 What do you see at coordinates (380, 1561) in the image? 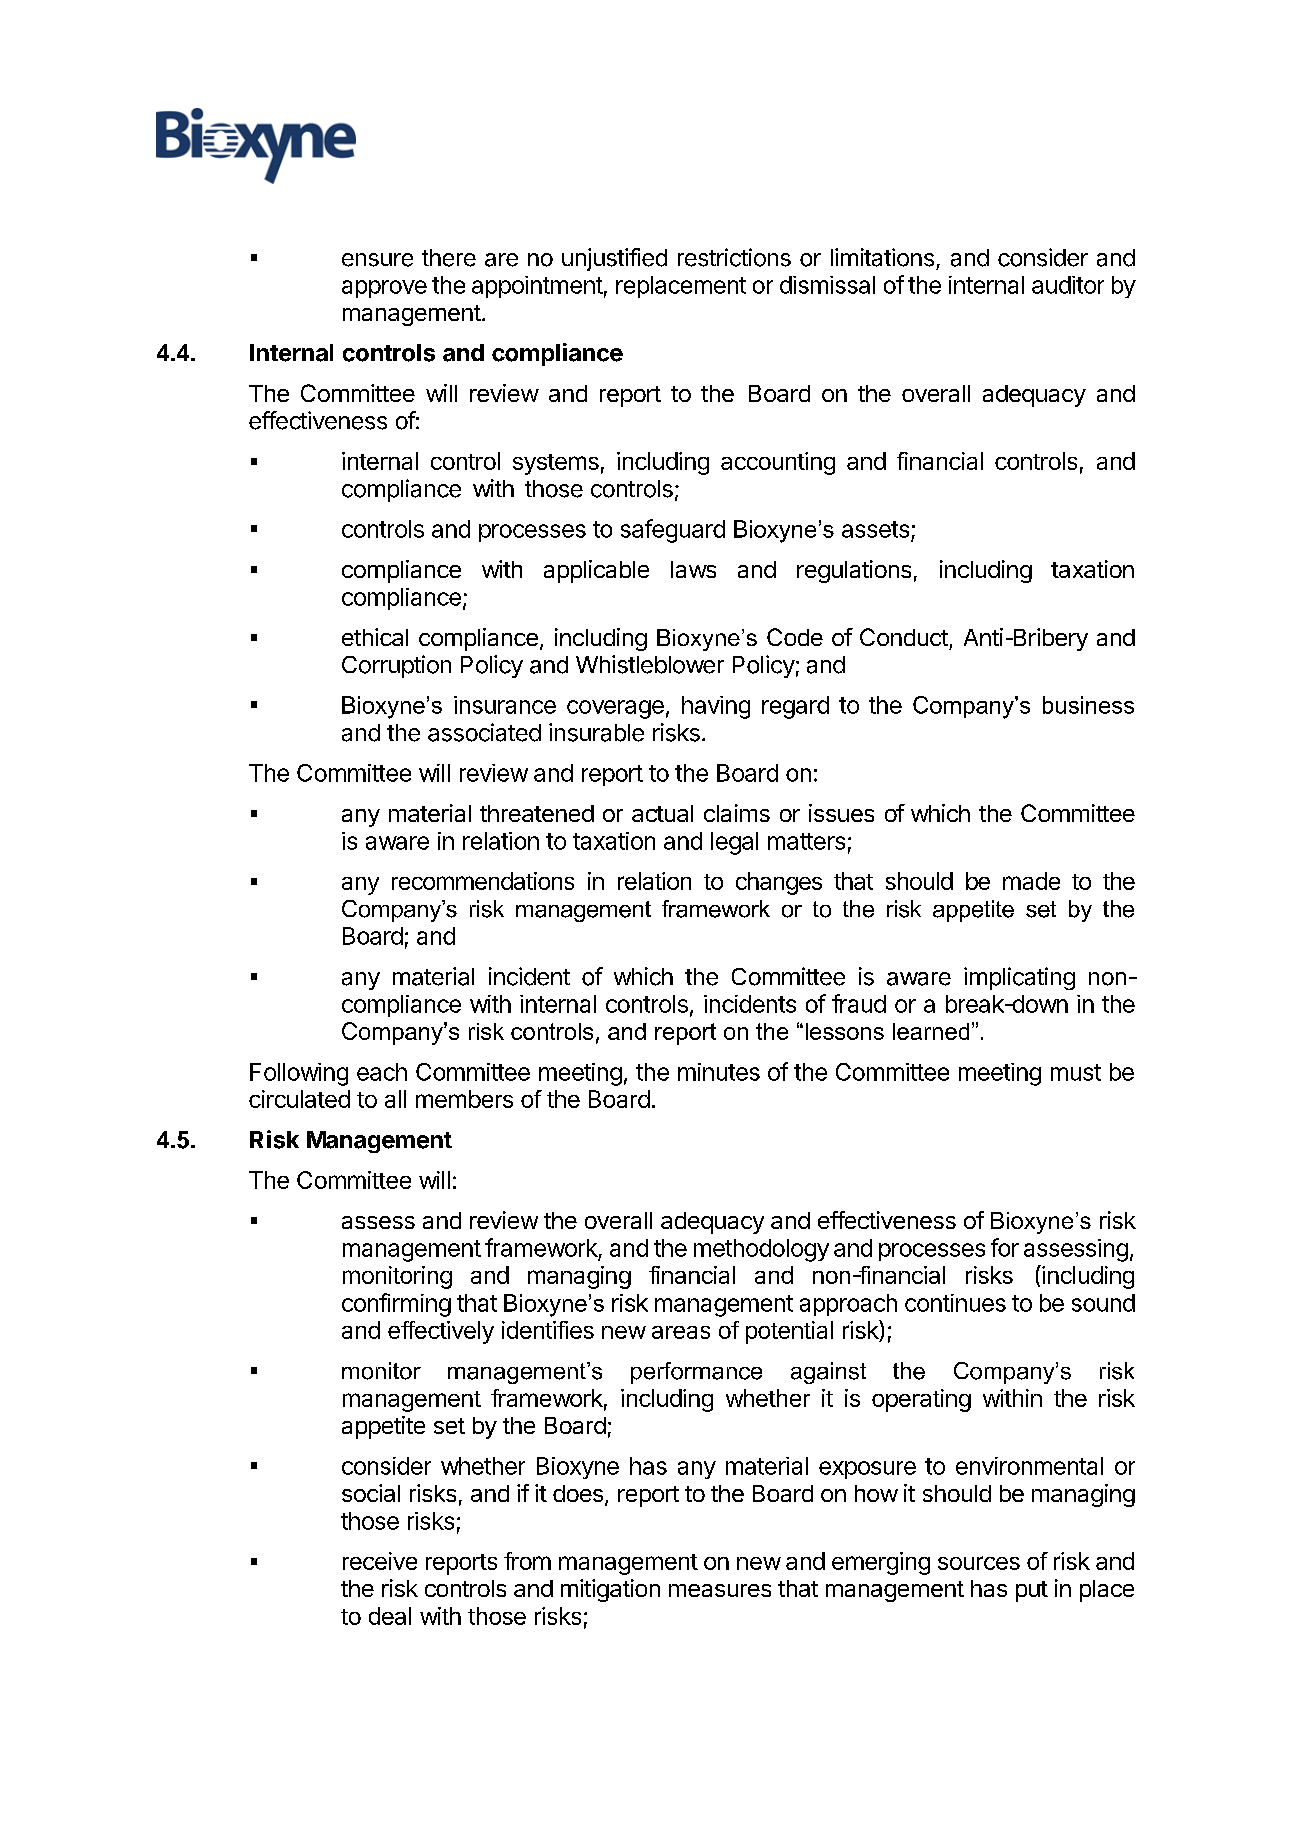
I see `receive` at bounding box center [380, 1561].
